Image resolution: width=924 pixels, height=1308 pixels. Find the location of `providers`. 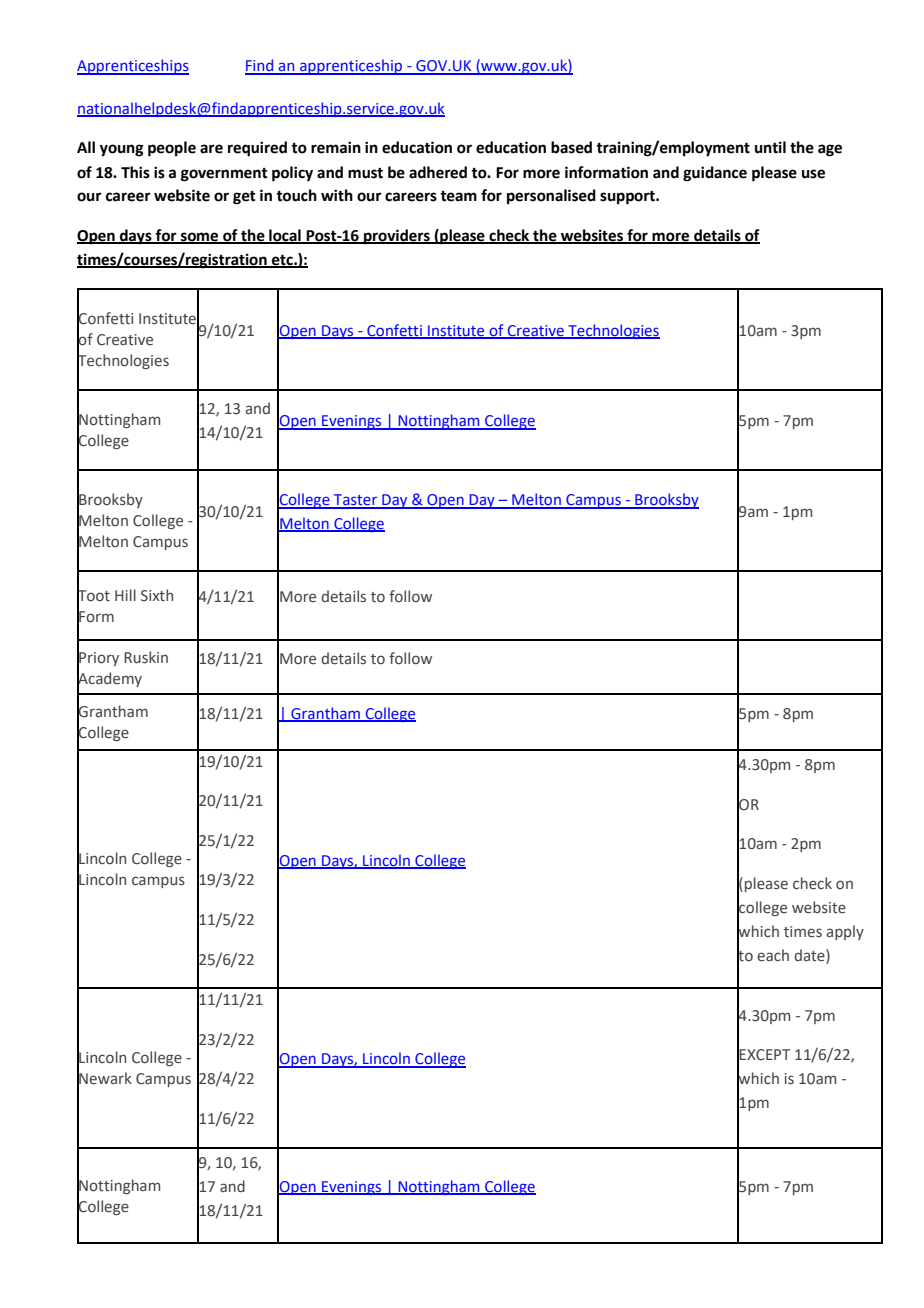

providers is located at coordinates (397, 237).
